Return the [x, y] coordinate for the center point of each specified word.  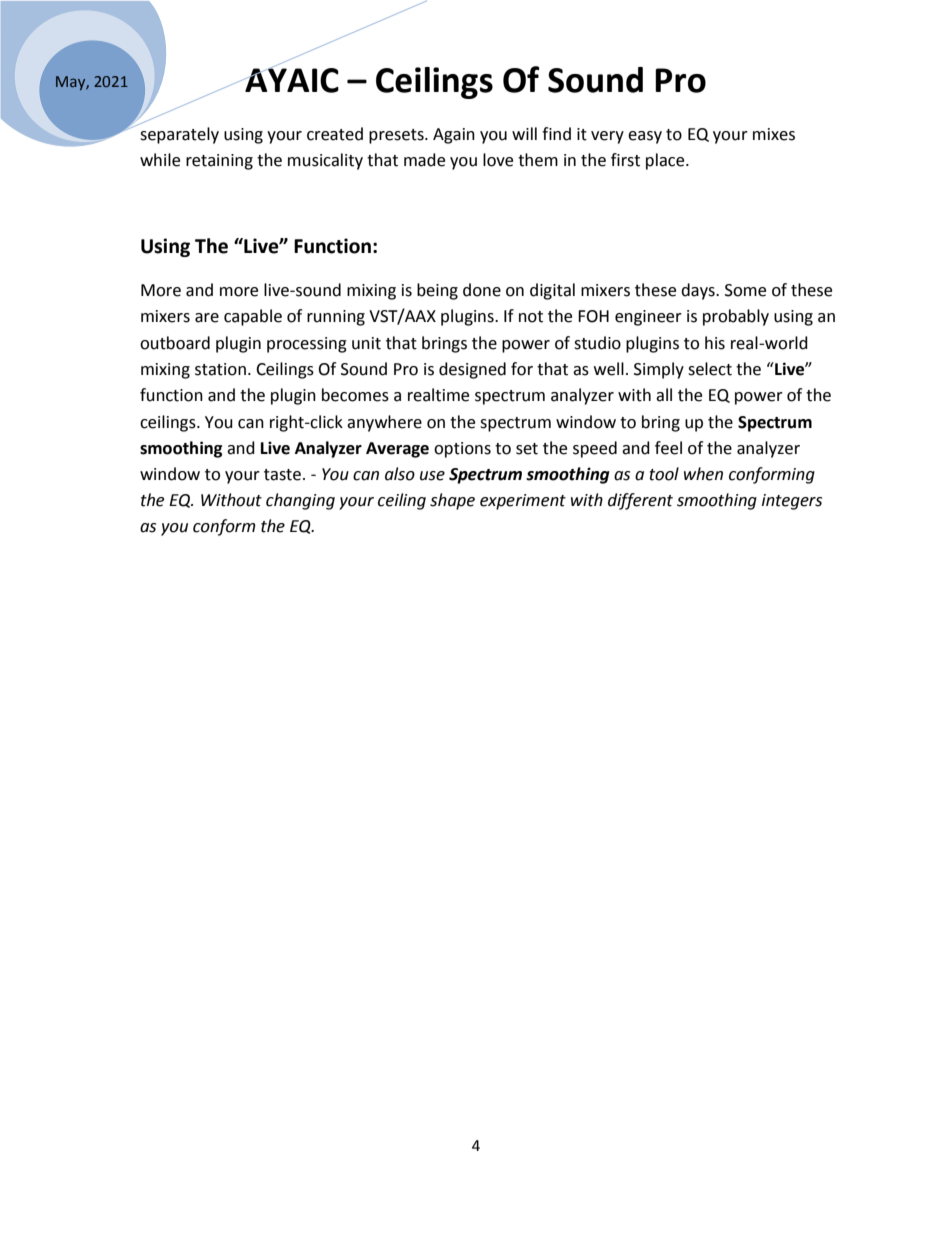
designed [472, 370]
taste [282, 475]
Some [745, 290]
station [220, 369]
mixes [774, 134]
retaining [219, 162]
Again [454, 136]
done [482, 290]
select [710, 369]
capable [253, 317]
